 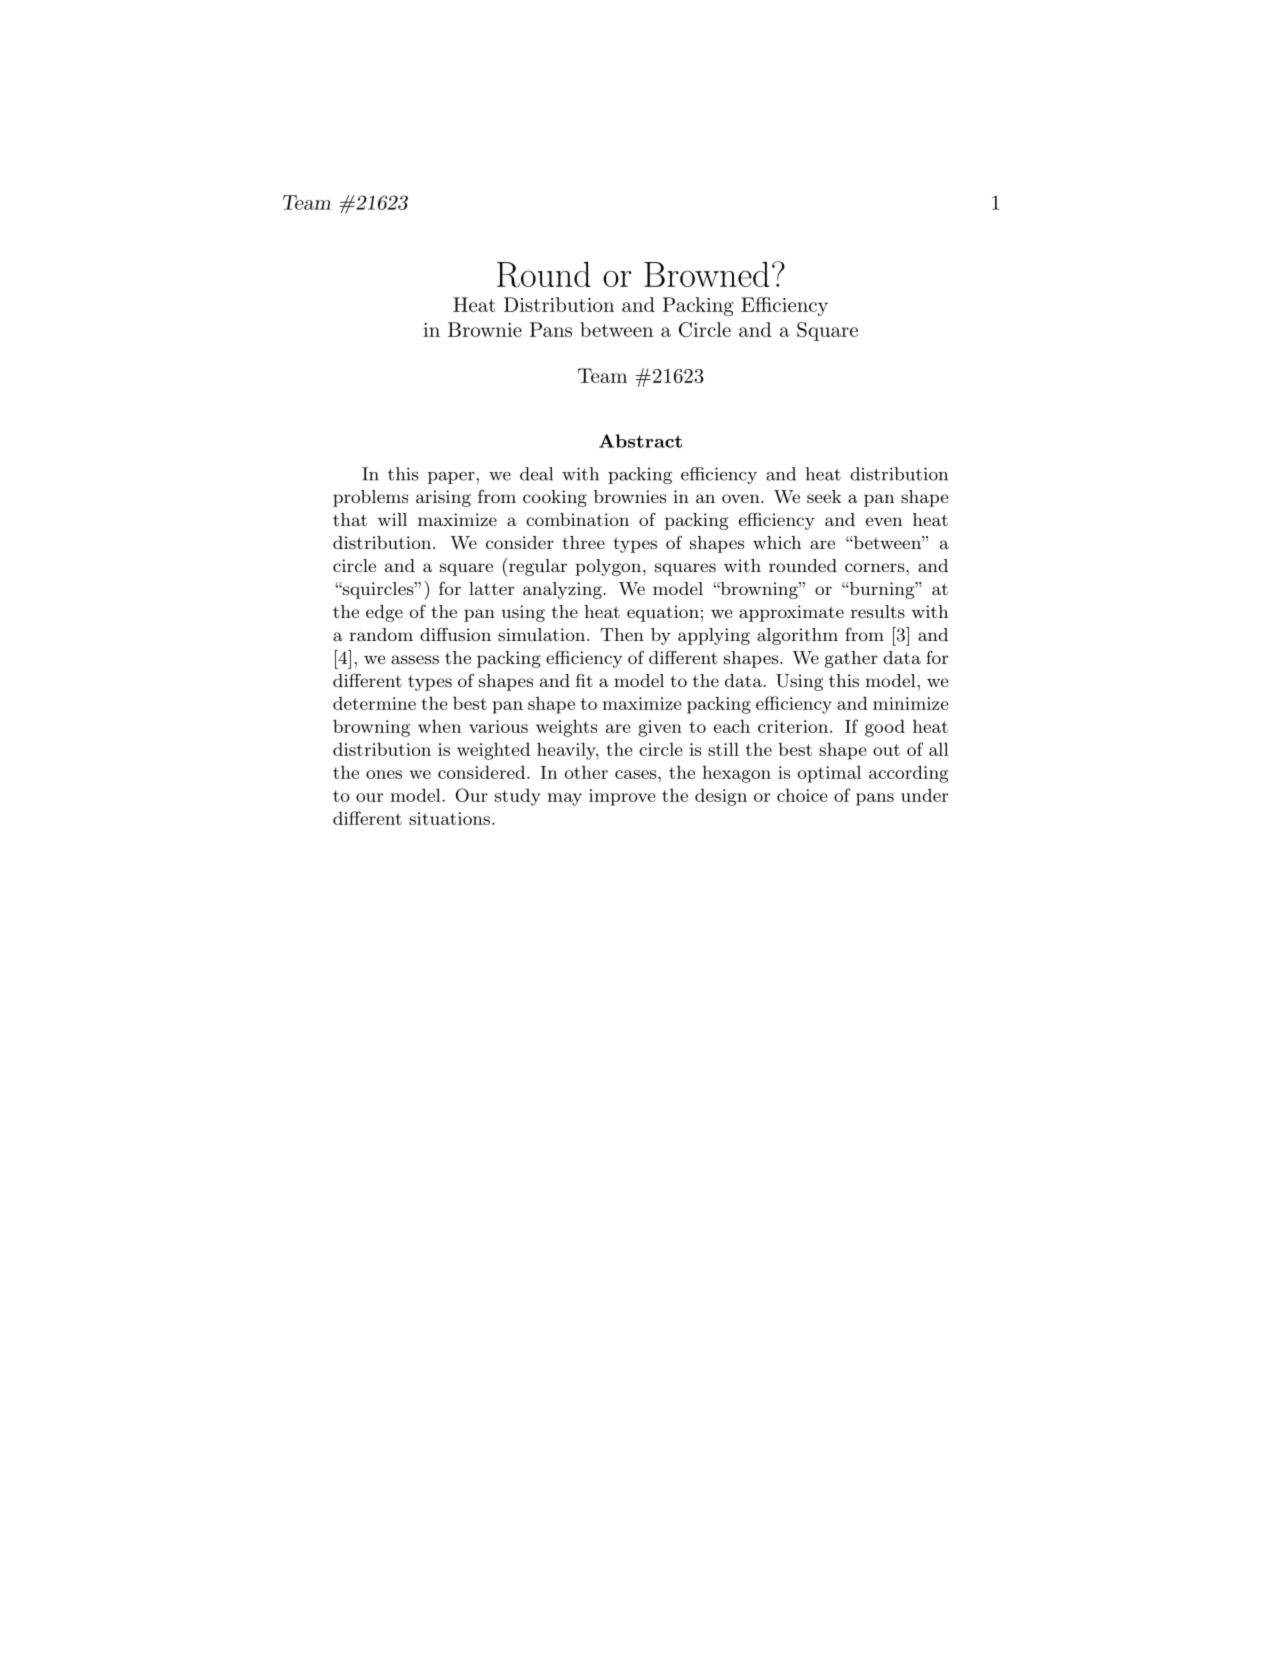 What do you see at coordinates (536, 474) in the screenshot?
I see `deal` at bounding box center [536, 474].
